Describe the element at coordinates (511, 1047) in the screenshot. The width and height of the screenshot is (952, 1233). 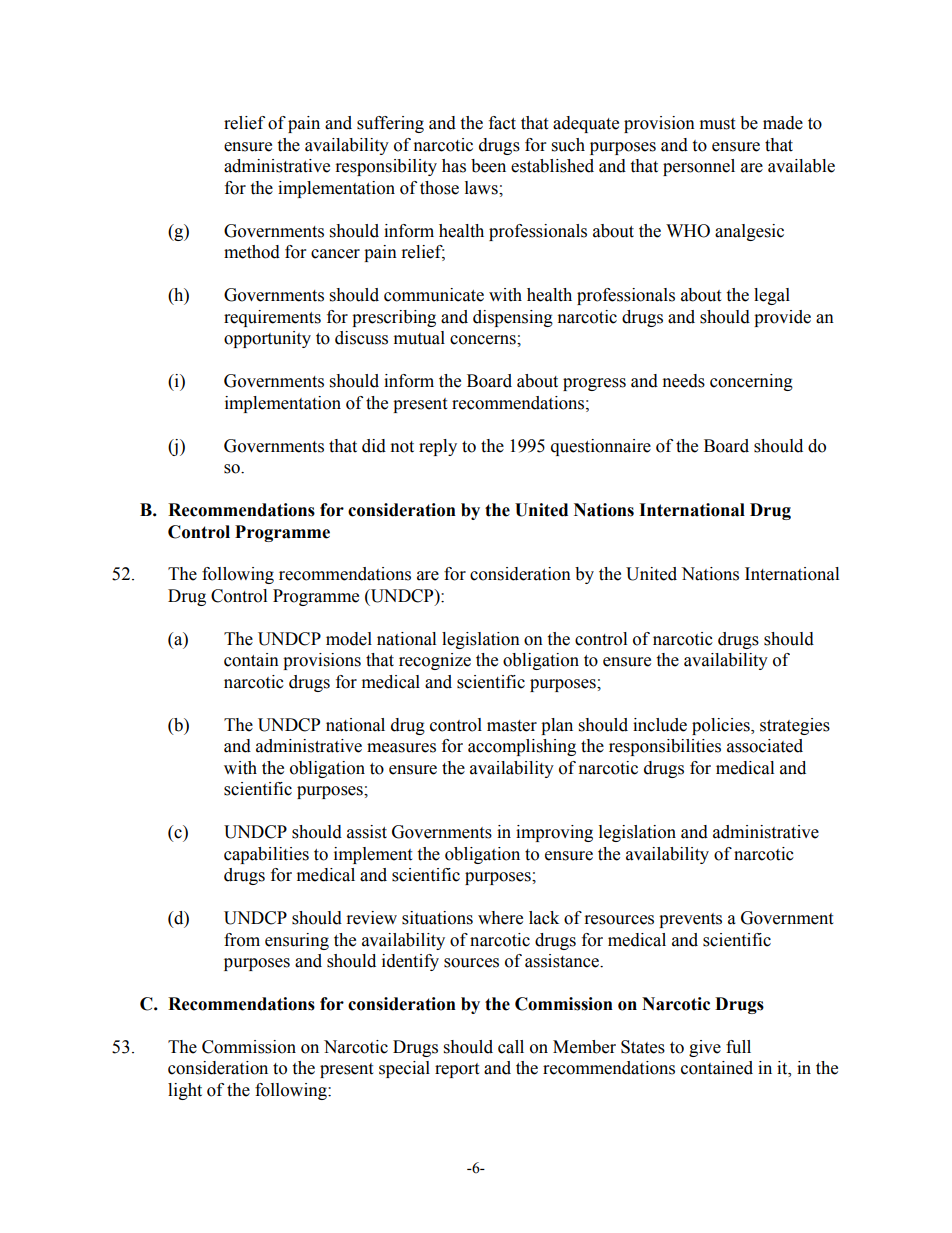
I see `call` at that location.
